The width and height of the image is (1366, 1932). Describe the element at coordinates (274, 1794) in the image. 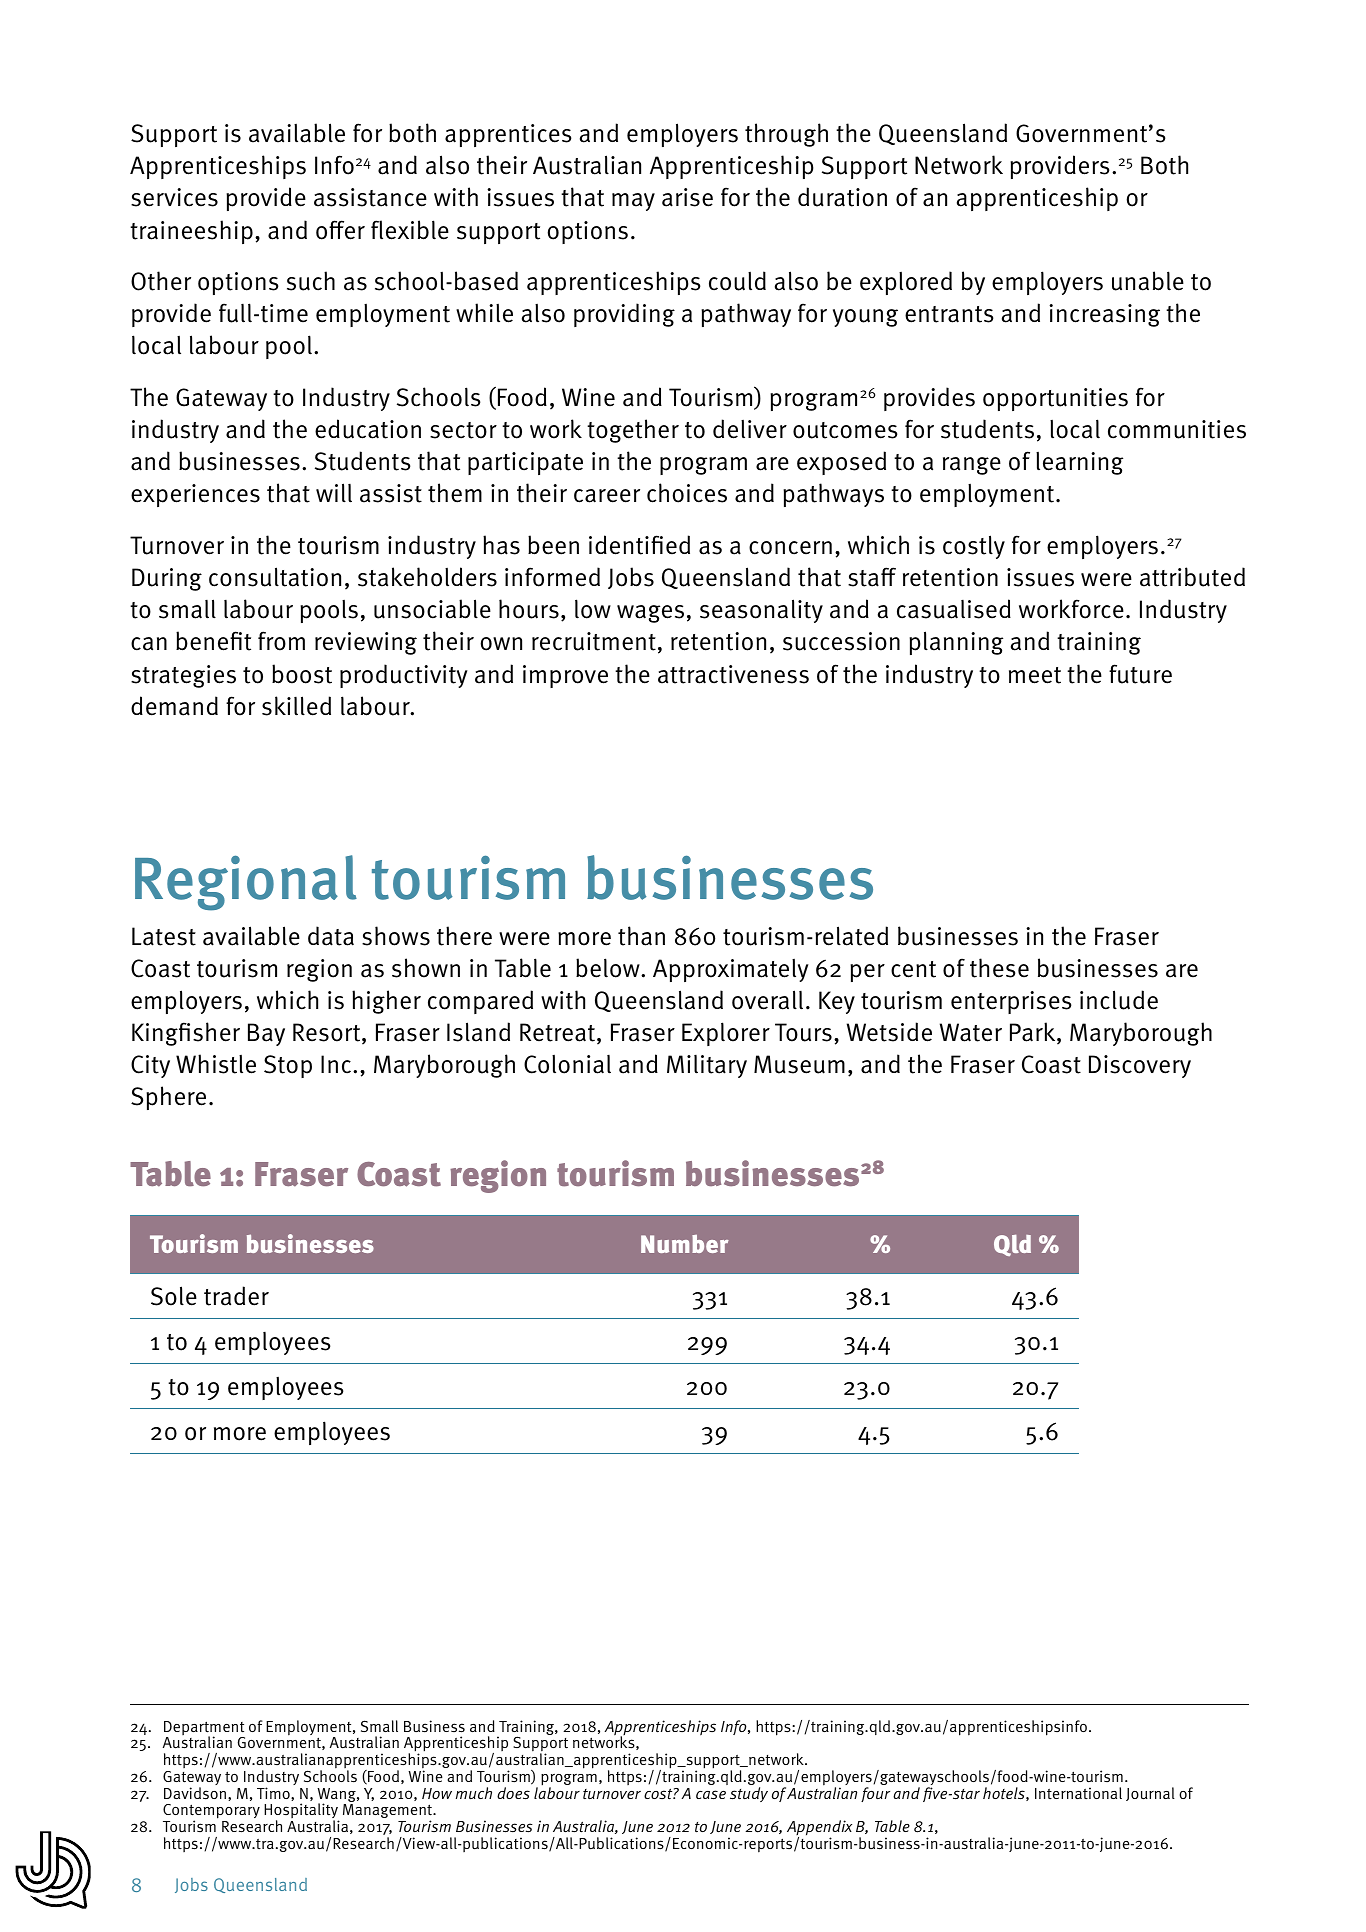

I see `Timo` at that location.
